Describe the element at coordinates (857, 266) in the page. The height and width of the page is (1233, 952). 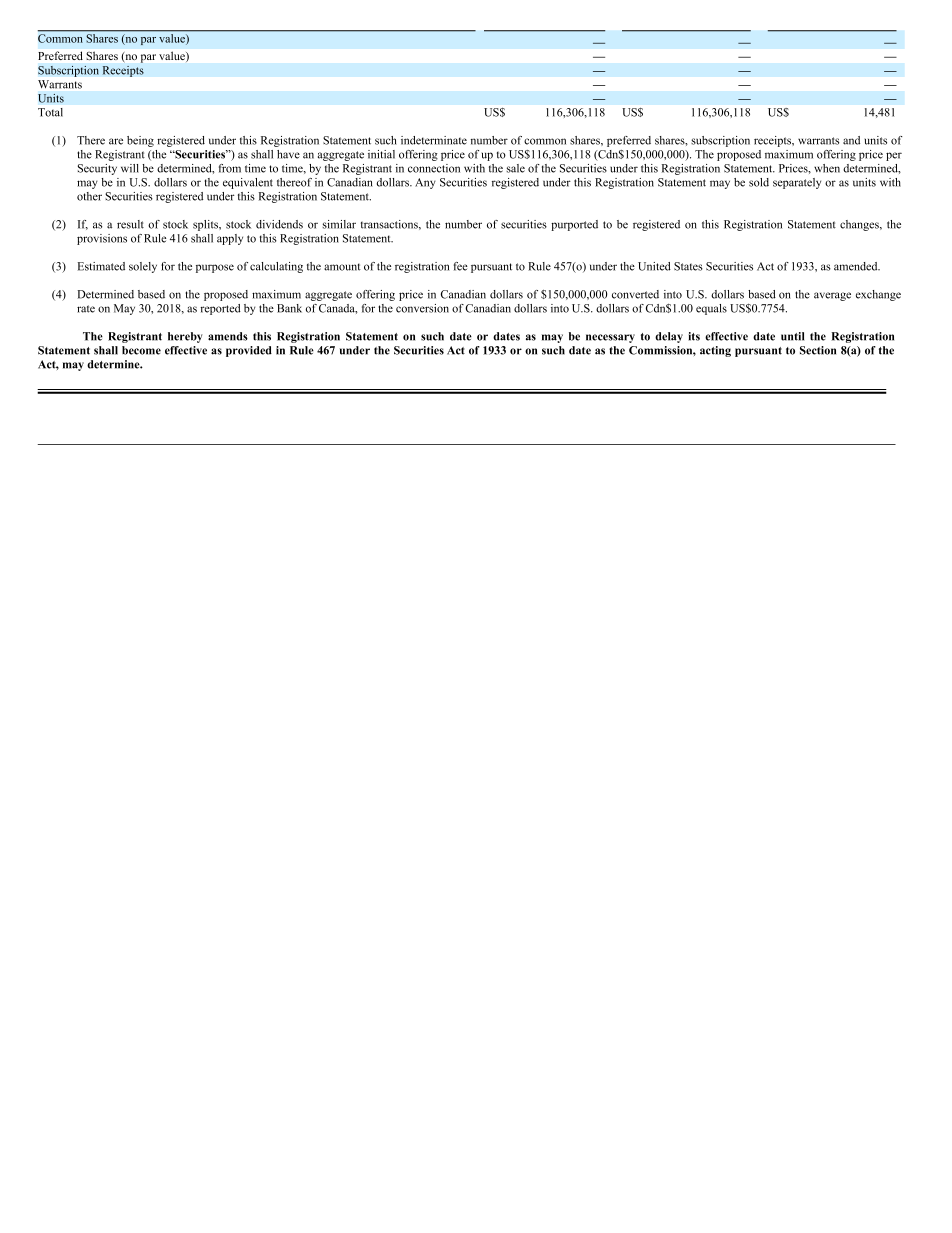
I see `amended` at that location.
